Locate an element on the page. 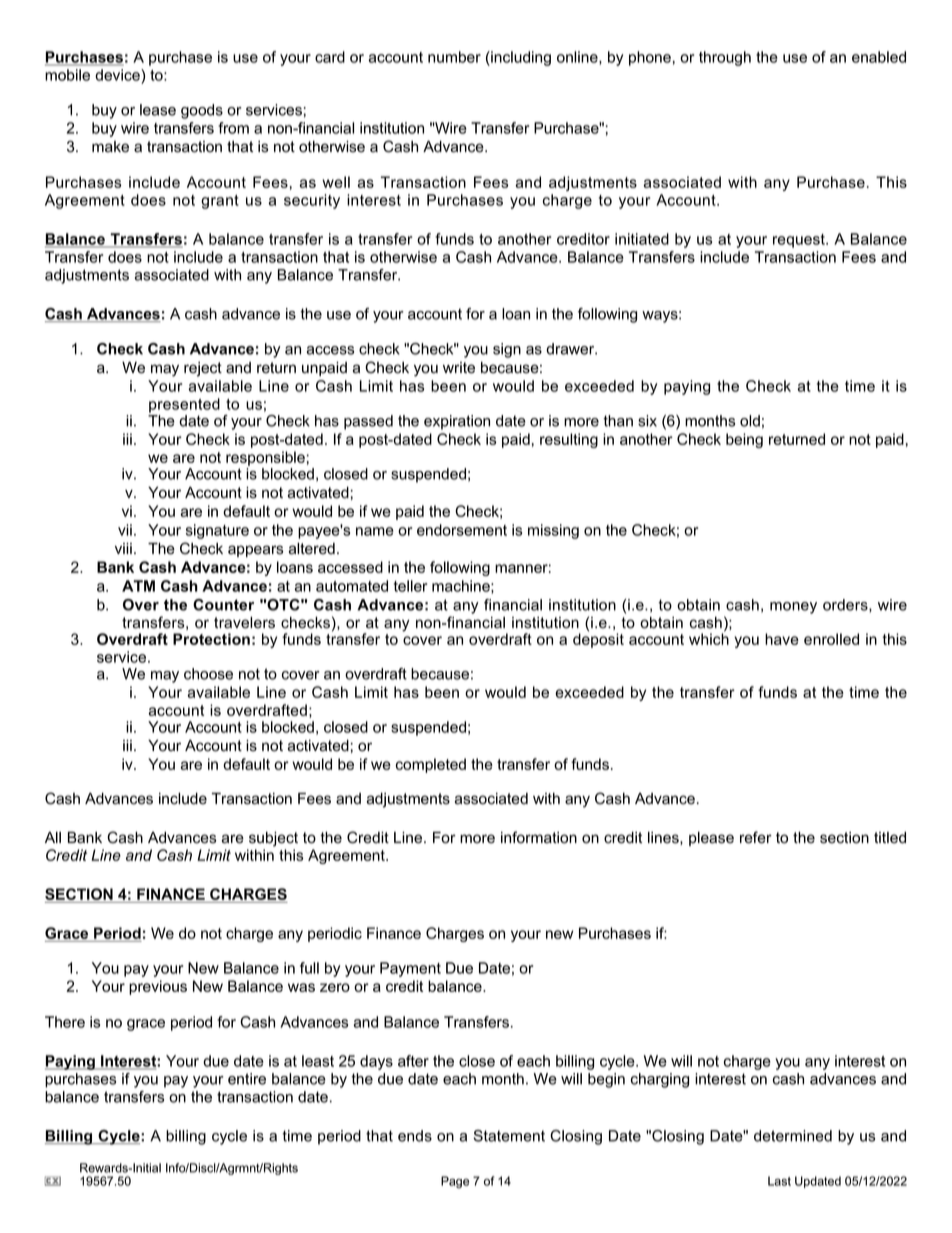 This page has height=1233, width=952. through is located at coordinates (725, 58).
